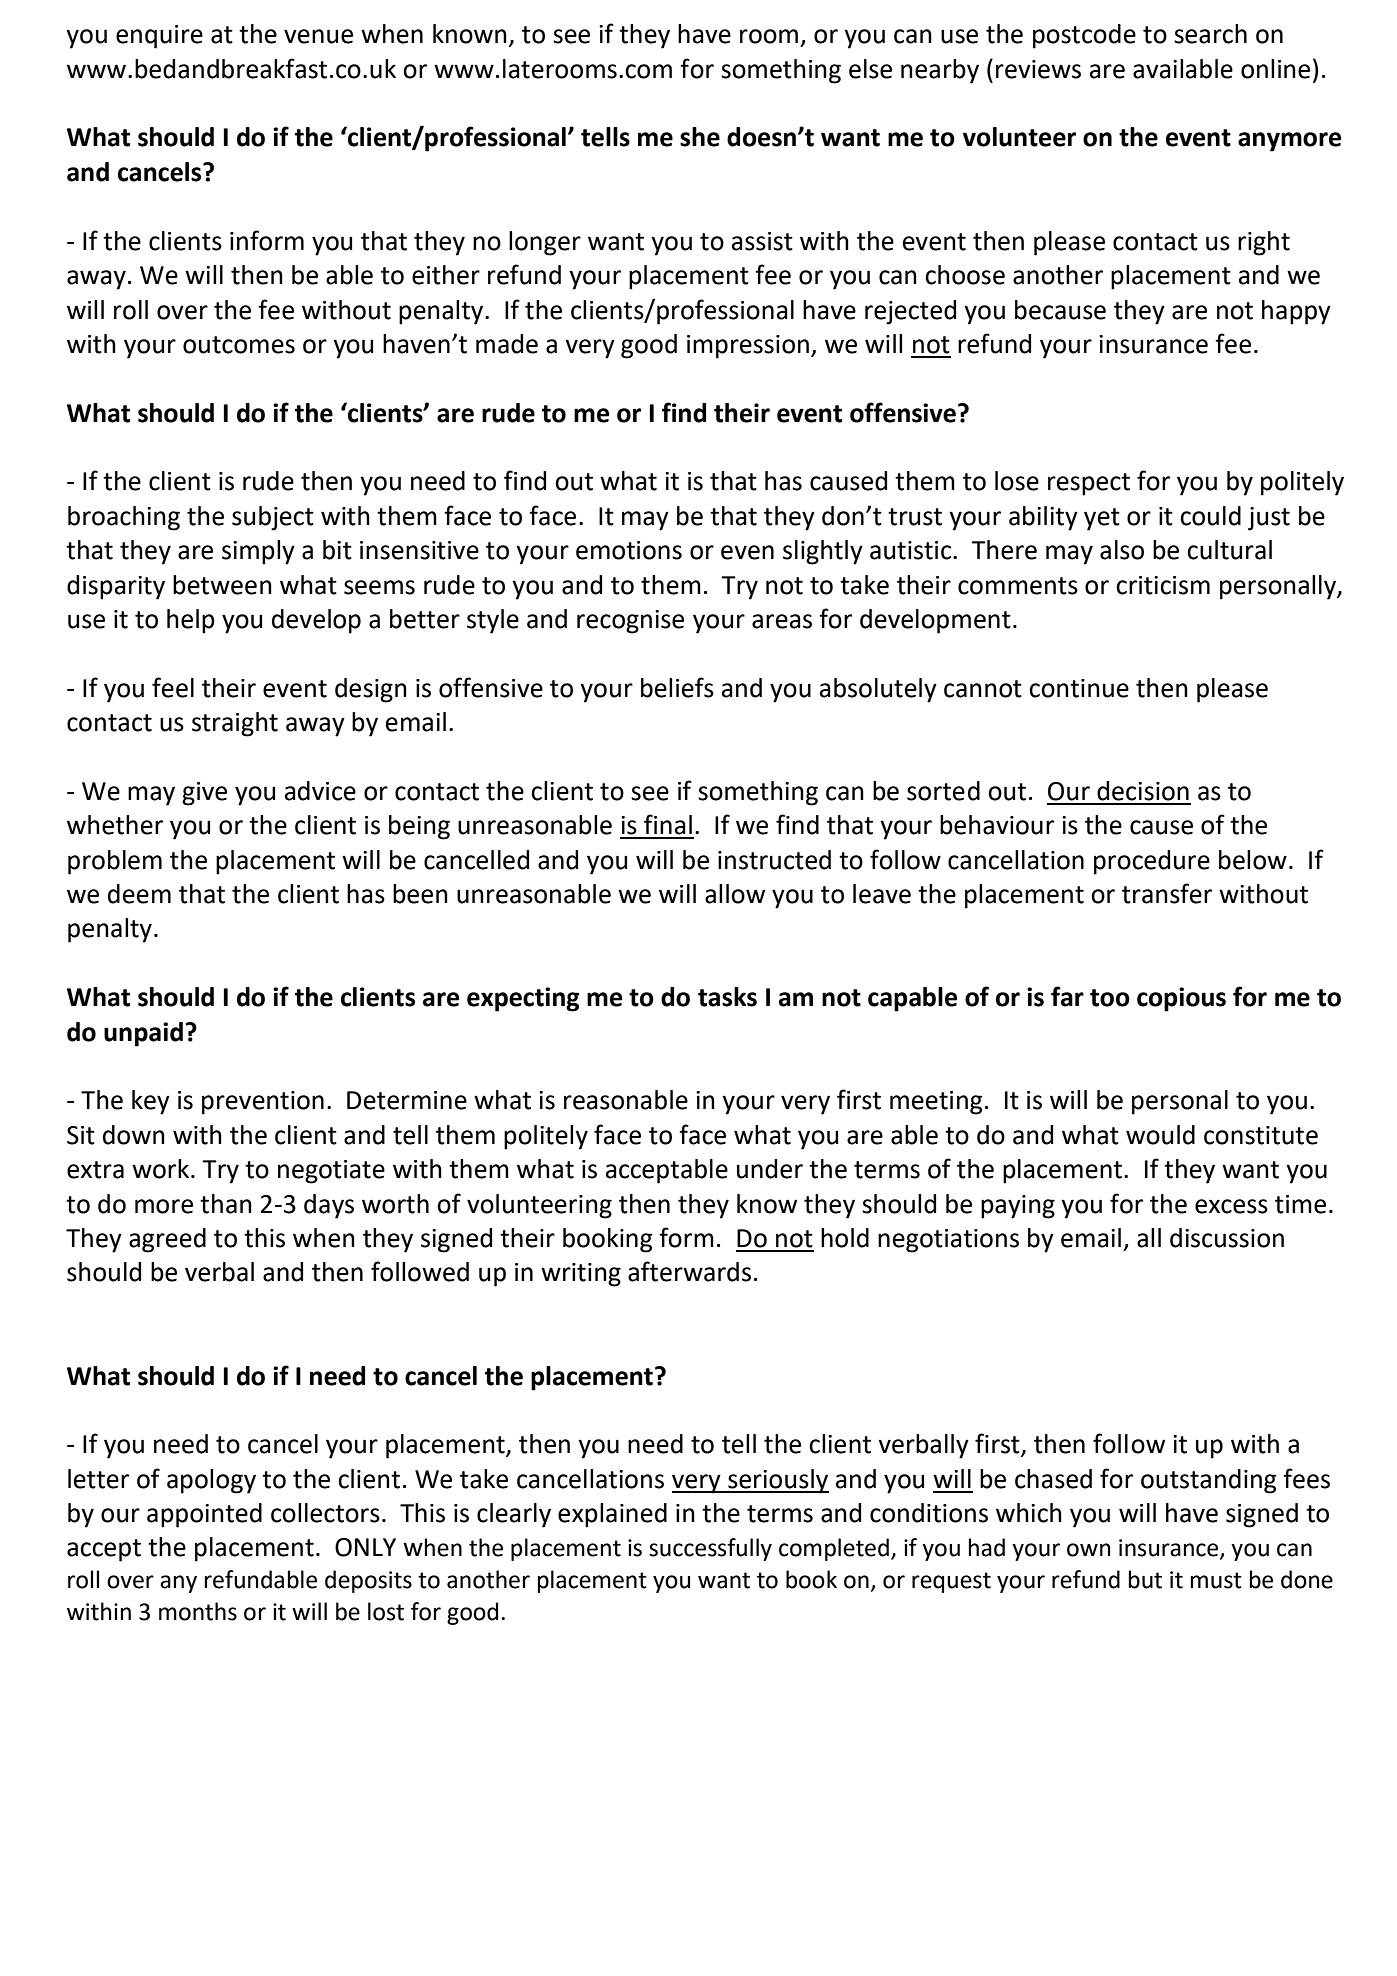  Describe the element at coordinates (204, 794) in the document. I see `give` at that location.
